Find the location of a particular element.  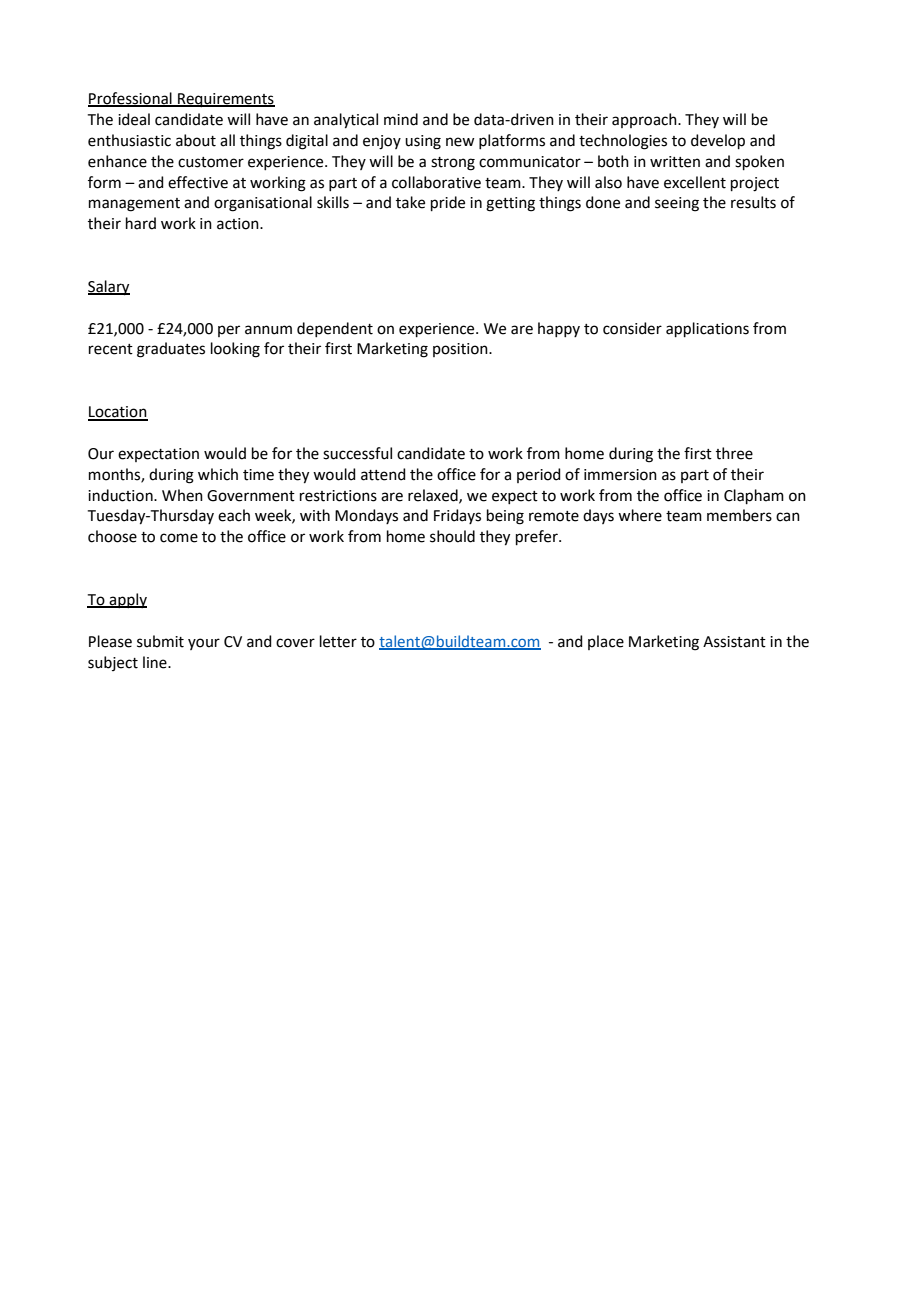

applications is located at coordinates (707, 329).
